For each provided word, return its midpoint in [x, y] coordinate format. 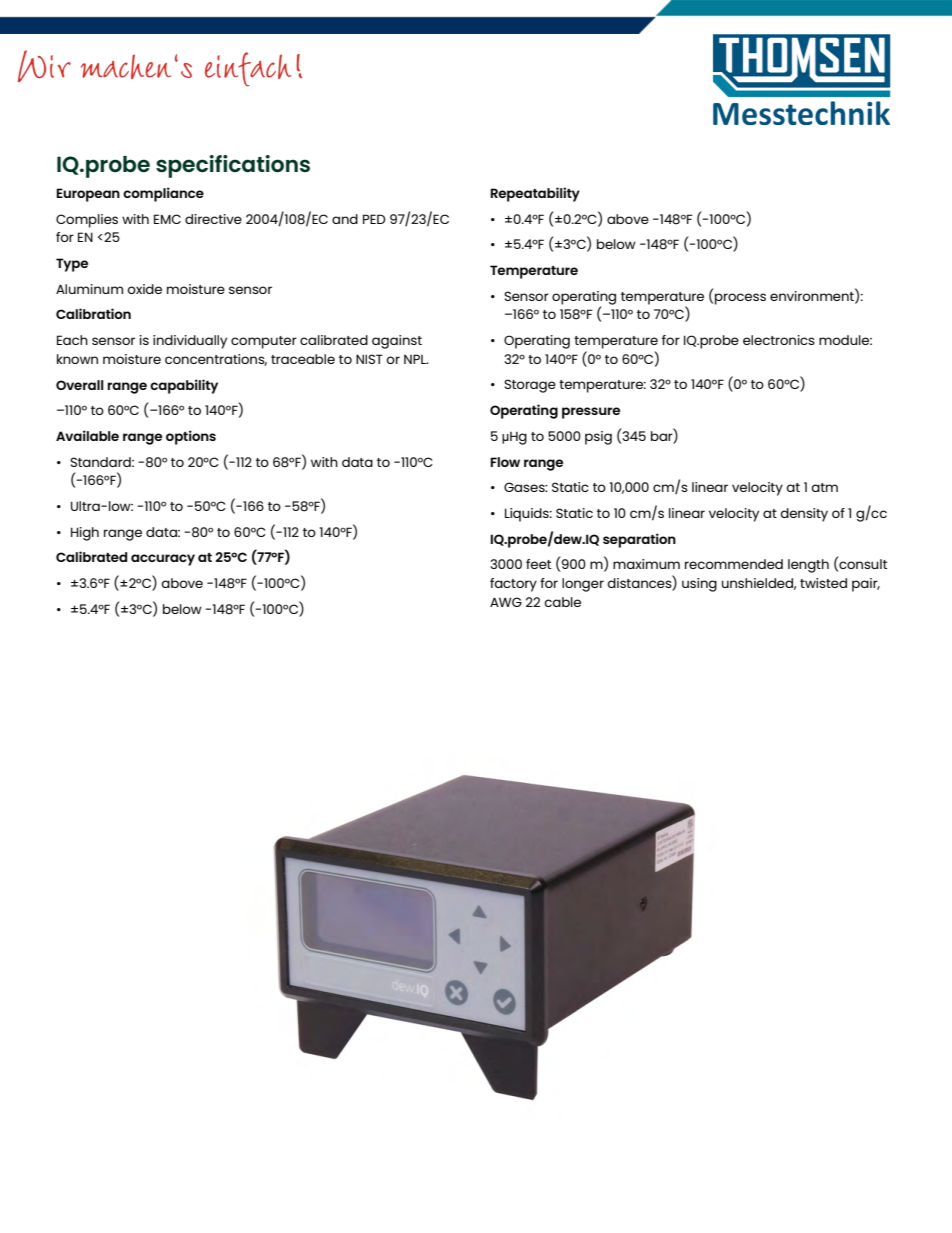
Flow [505, 462]
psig [598, 438]
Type [72, 265]
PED [374, 219]
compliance [163, 194]
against [397, 342]
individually [190, 342]
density [804, 515]
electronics [779, 340]
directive [213, 219]
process [740, 299]
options [191, 437]
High [85, 534]
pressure [591, 413]
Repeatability [535, 194]
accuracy [163, 560]
